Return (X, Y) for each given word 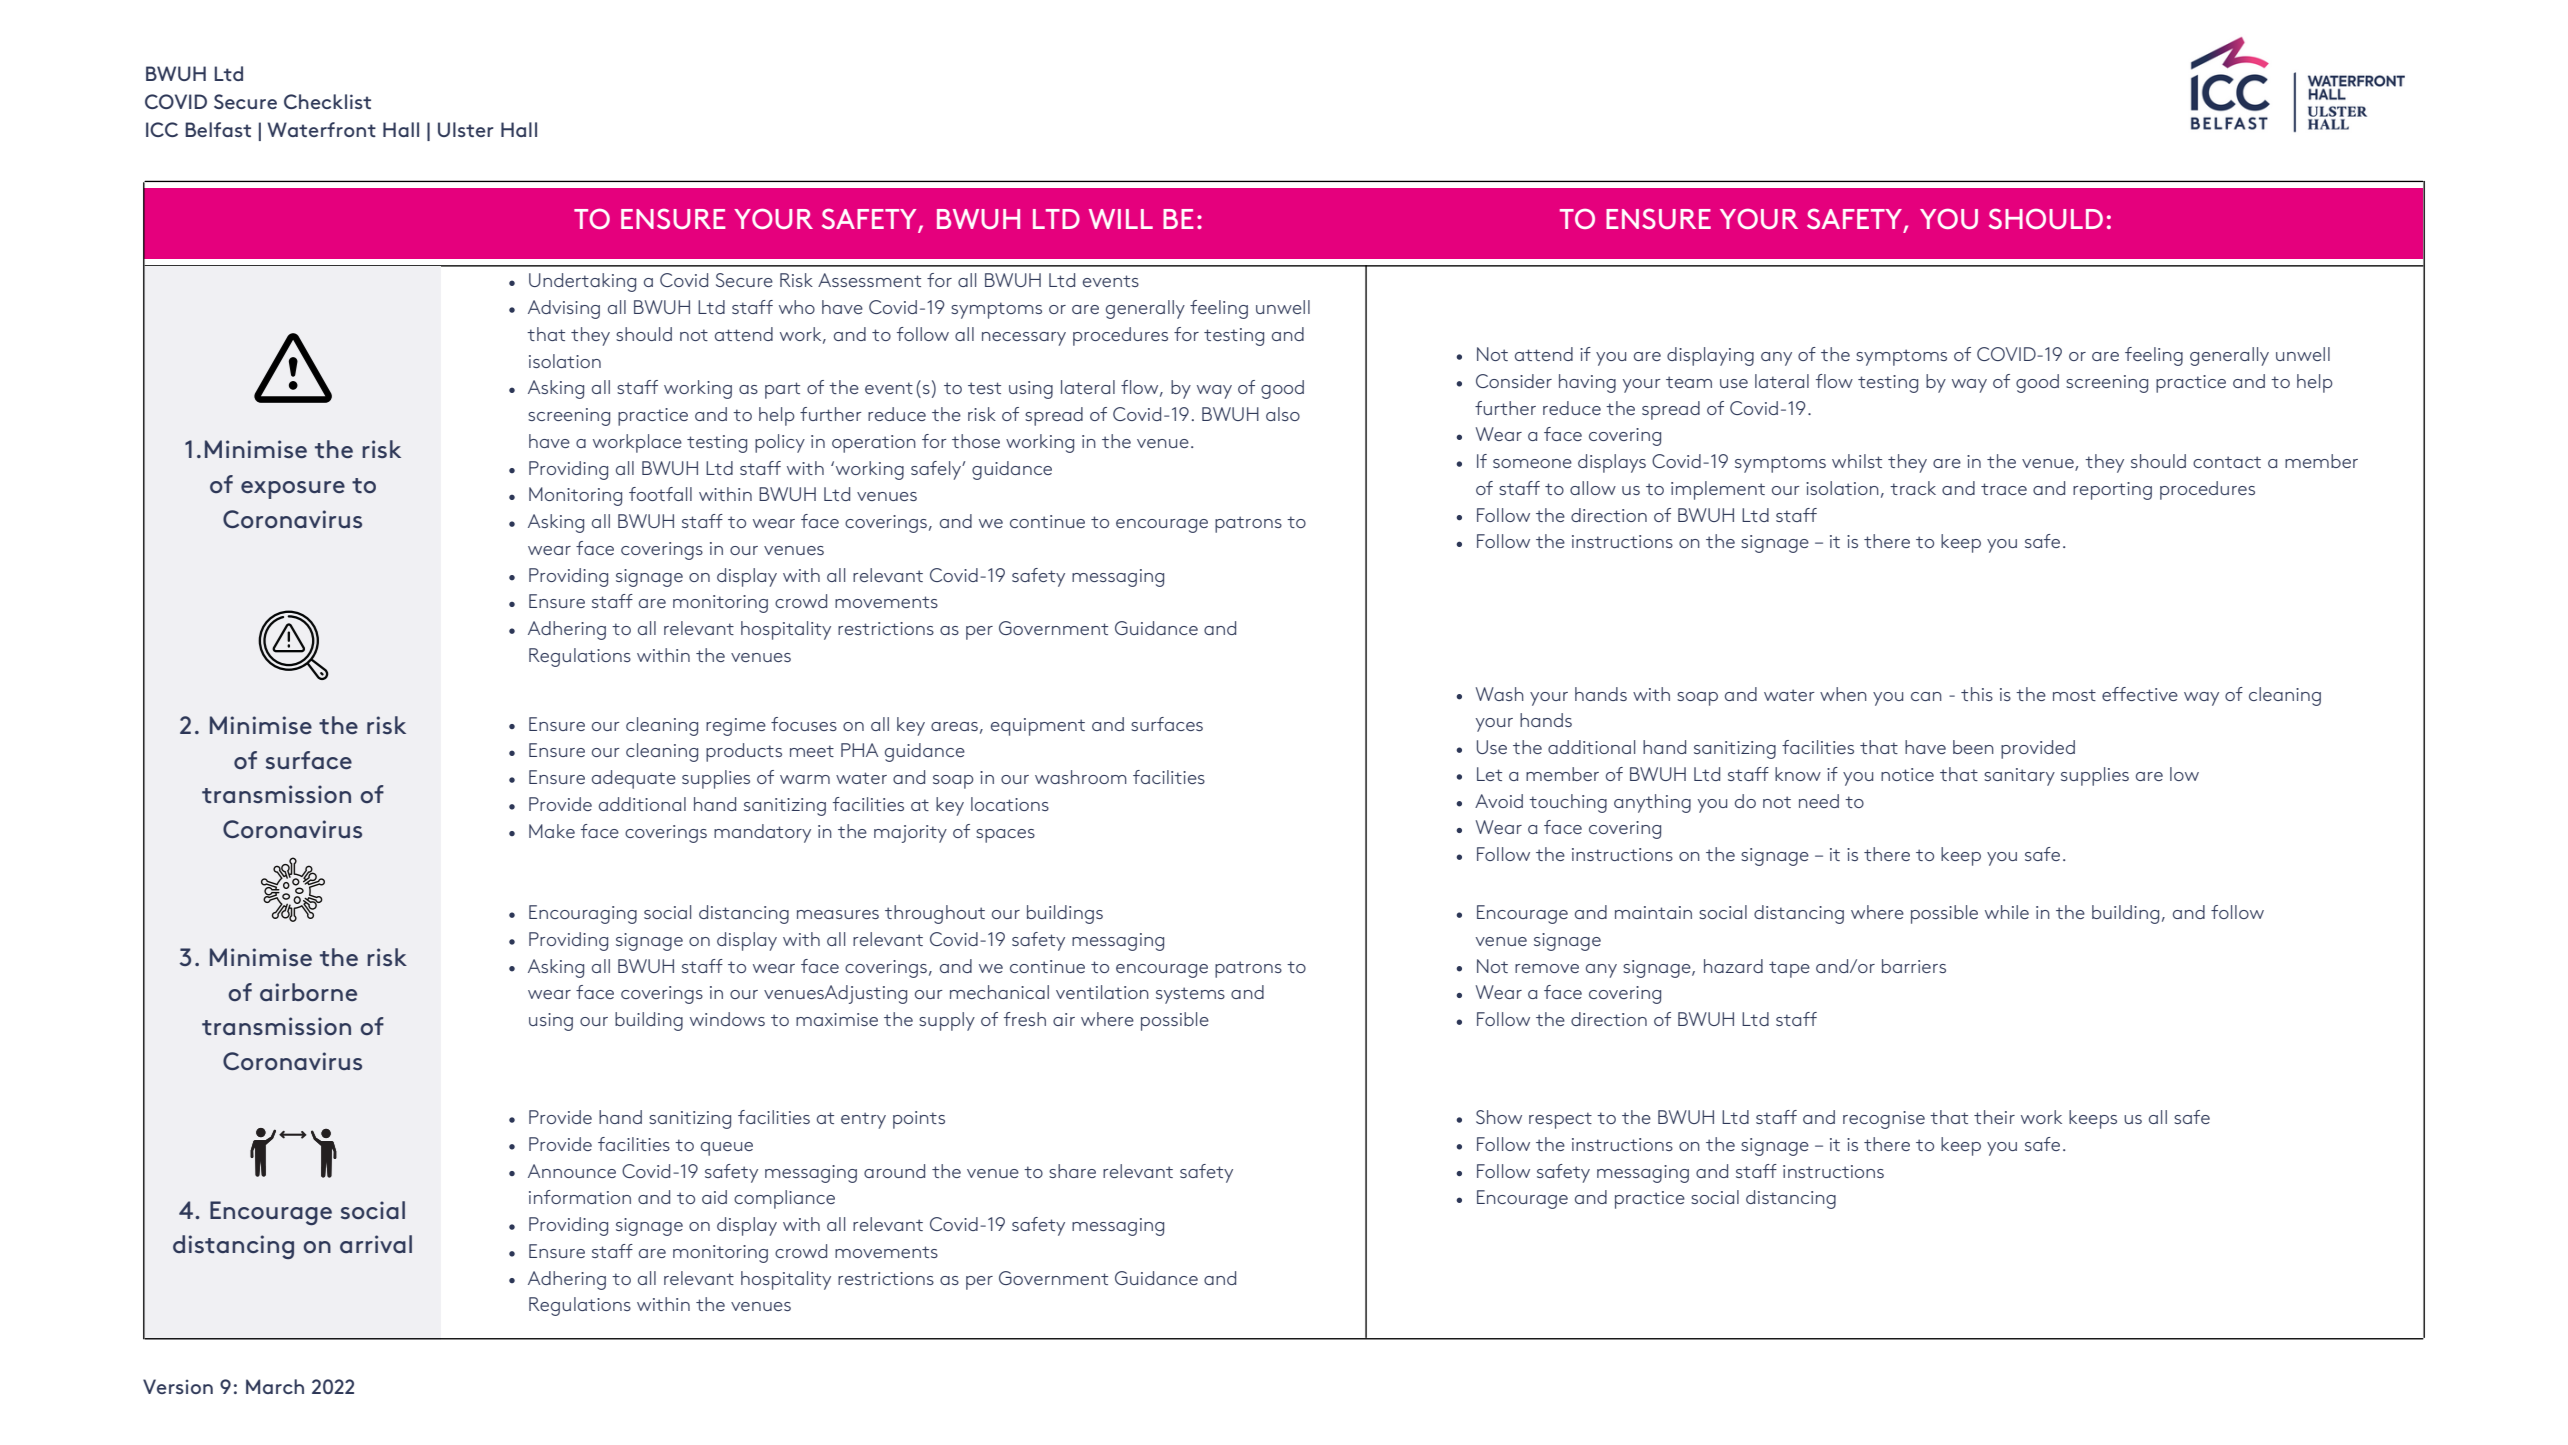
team (1689, 382)
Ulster (466, 129)
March (275, 1386)
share (1072, 1171)
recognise (1884, 1120)
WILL (1121, 219)
